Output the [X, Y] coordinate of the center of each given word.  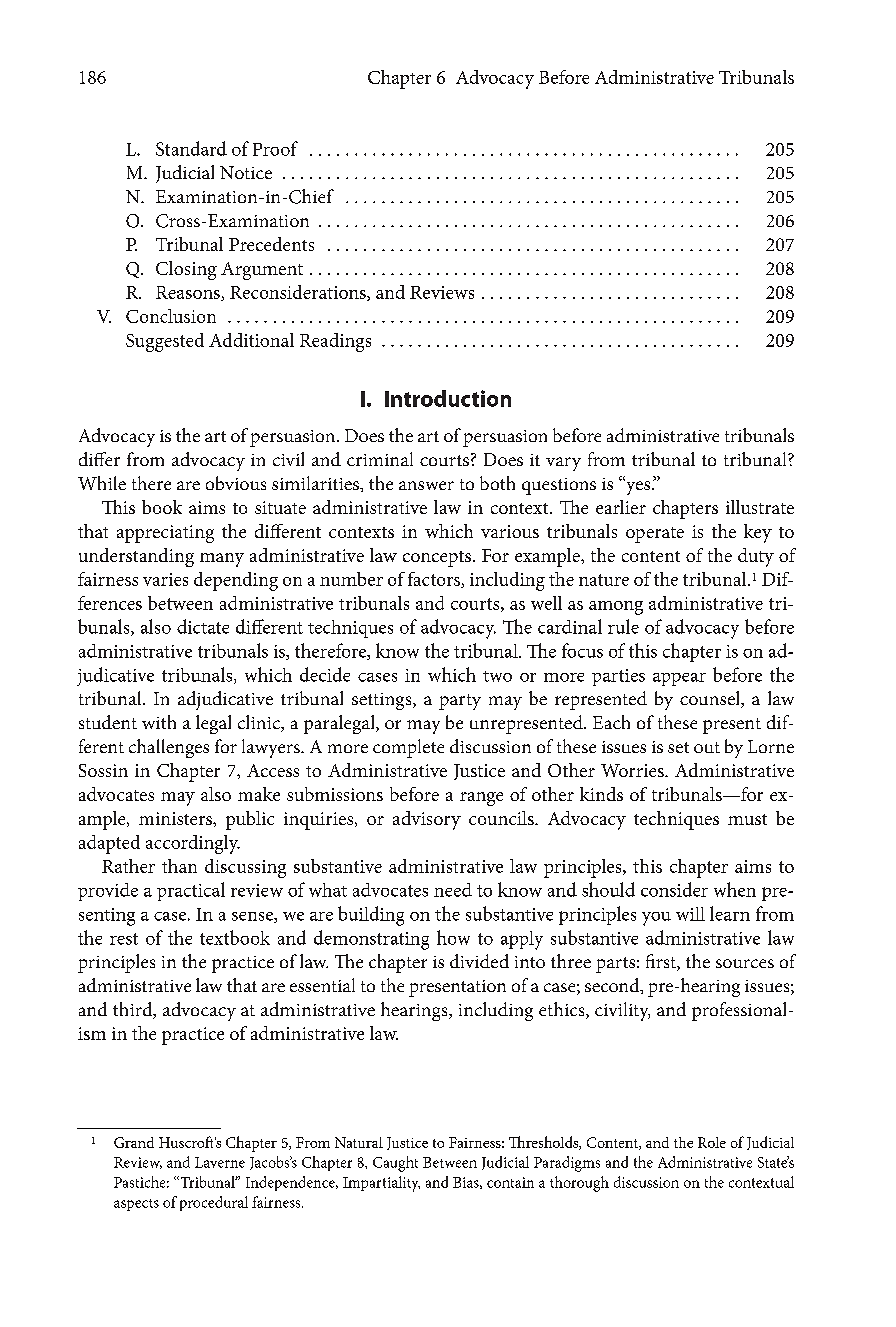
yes [638, 487]
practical [191, 891]
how [453, 937]
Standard [191, 148]
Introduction [448, 398]
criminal [380, 459]
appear [679, 679]
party [460, 702]
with [159, 722]
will [690, 914]
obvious [236, 483]
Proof [275, 148]
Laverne [220, 1162]
